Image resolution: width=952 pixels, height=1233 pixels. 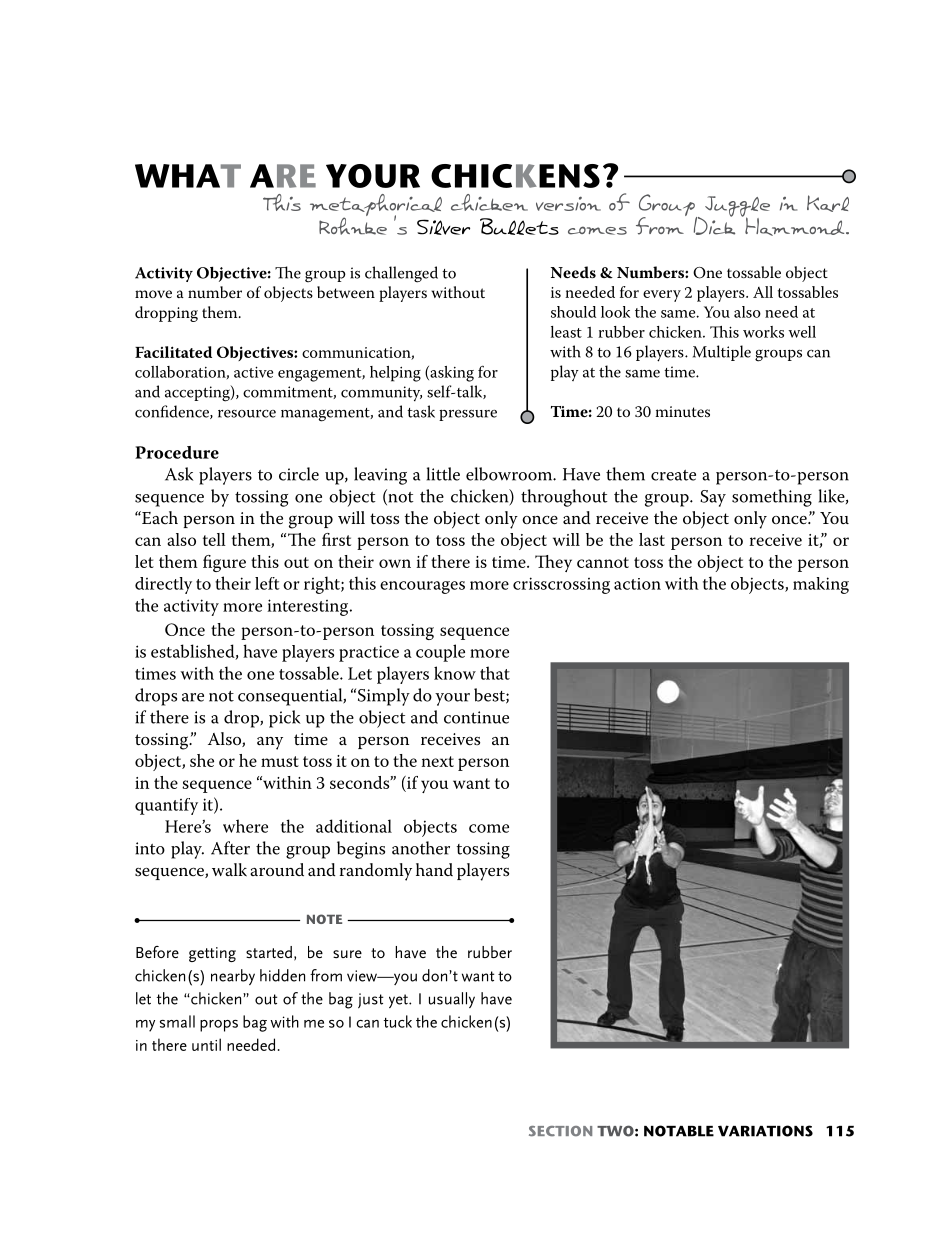 I want to click on Juggle, so click(x=737, y=207).
